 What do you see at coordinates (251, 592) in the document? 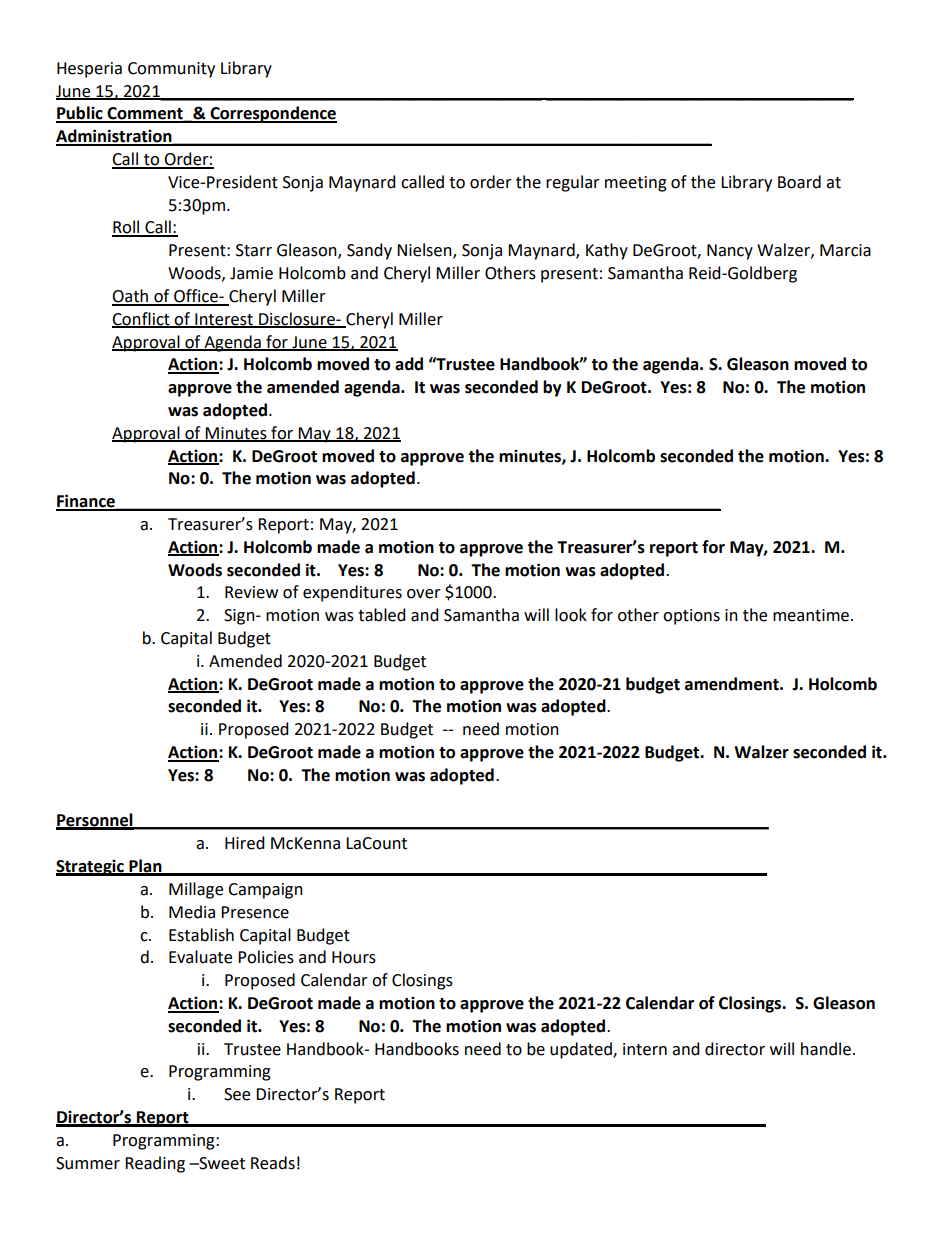
I see `Review` at bounding box center [251, 592].
